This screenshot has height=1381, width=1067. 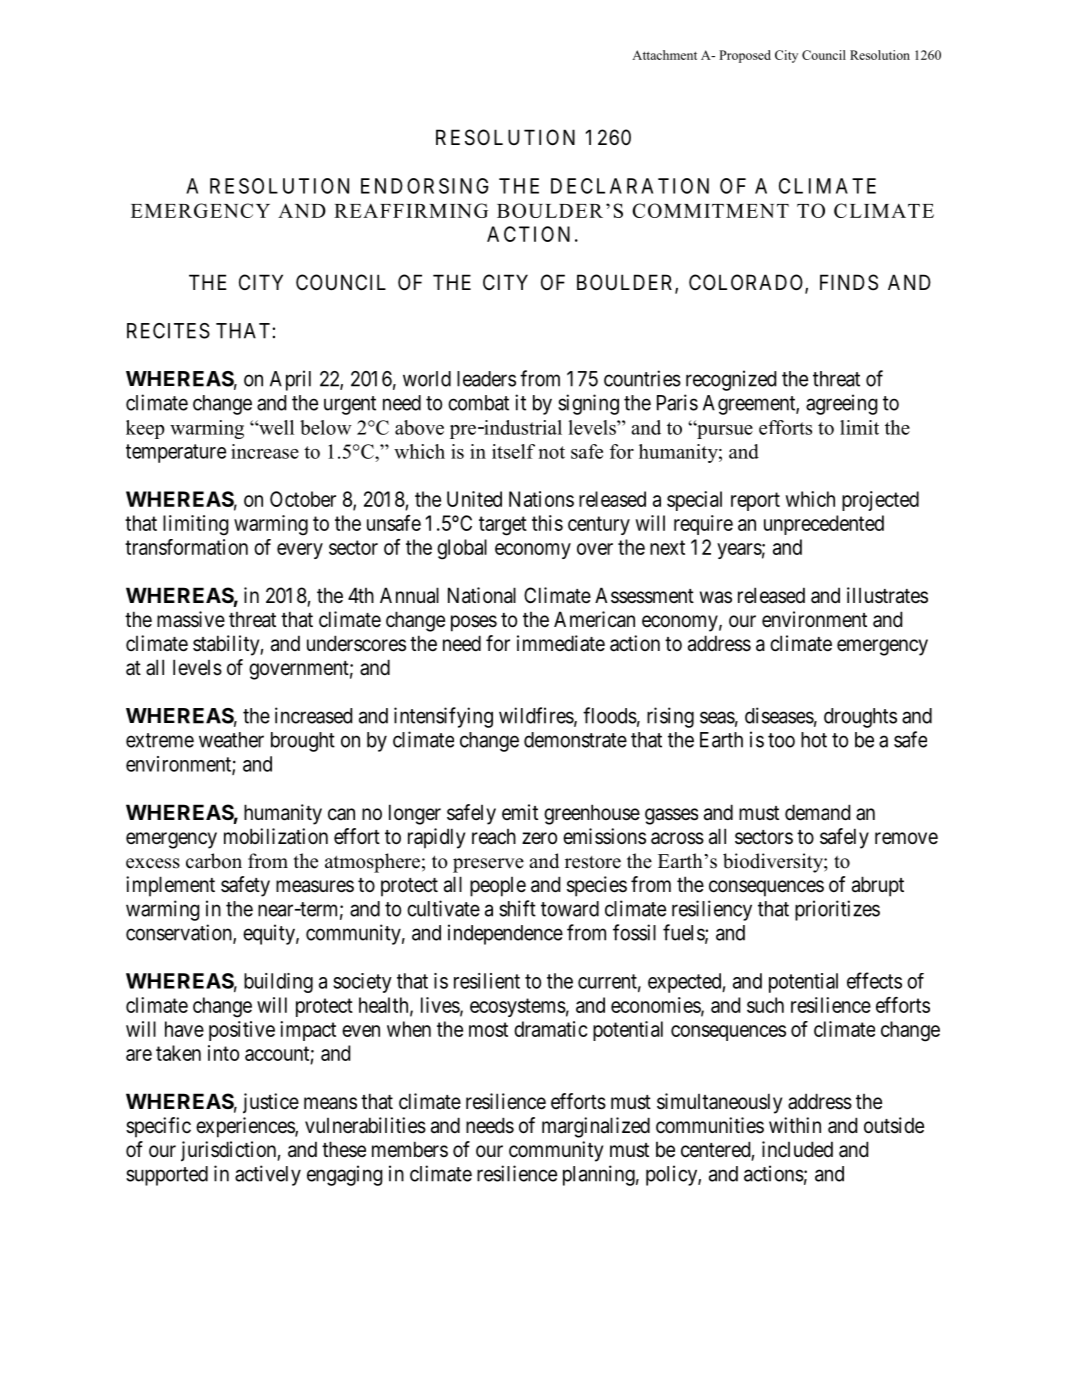 What do you see at coordinates (887, 595) in the screenshot?
I see `illustrates` at bounding box center [887, 595].
